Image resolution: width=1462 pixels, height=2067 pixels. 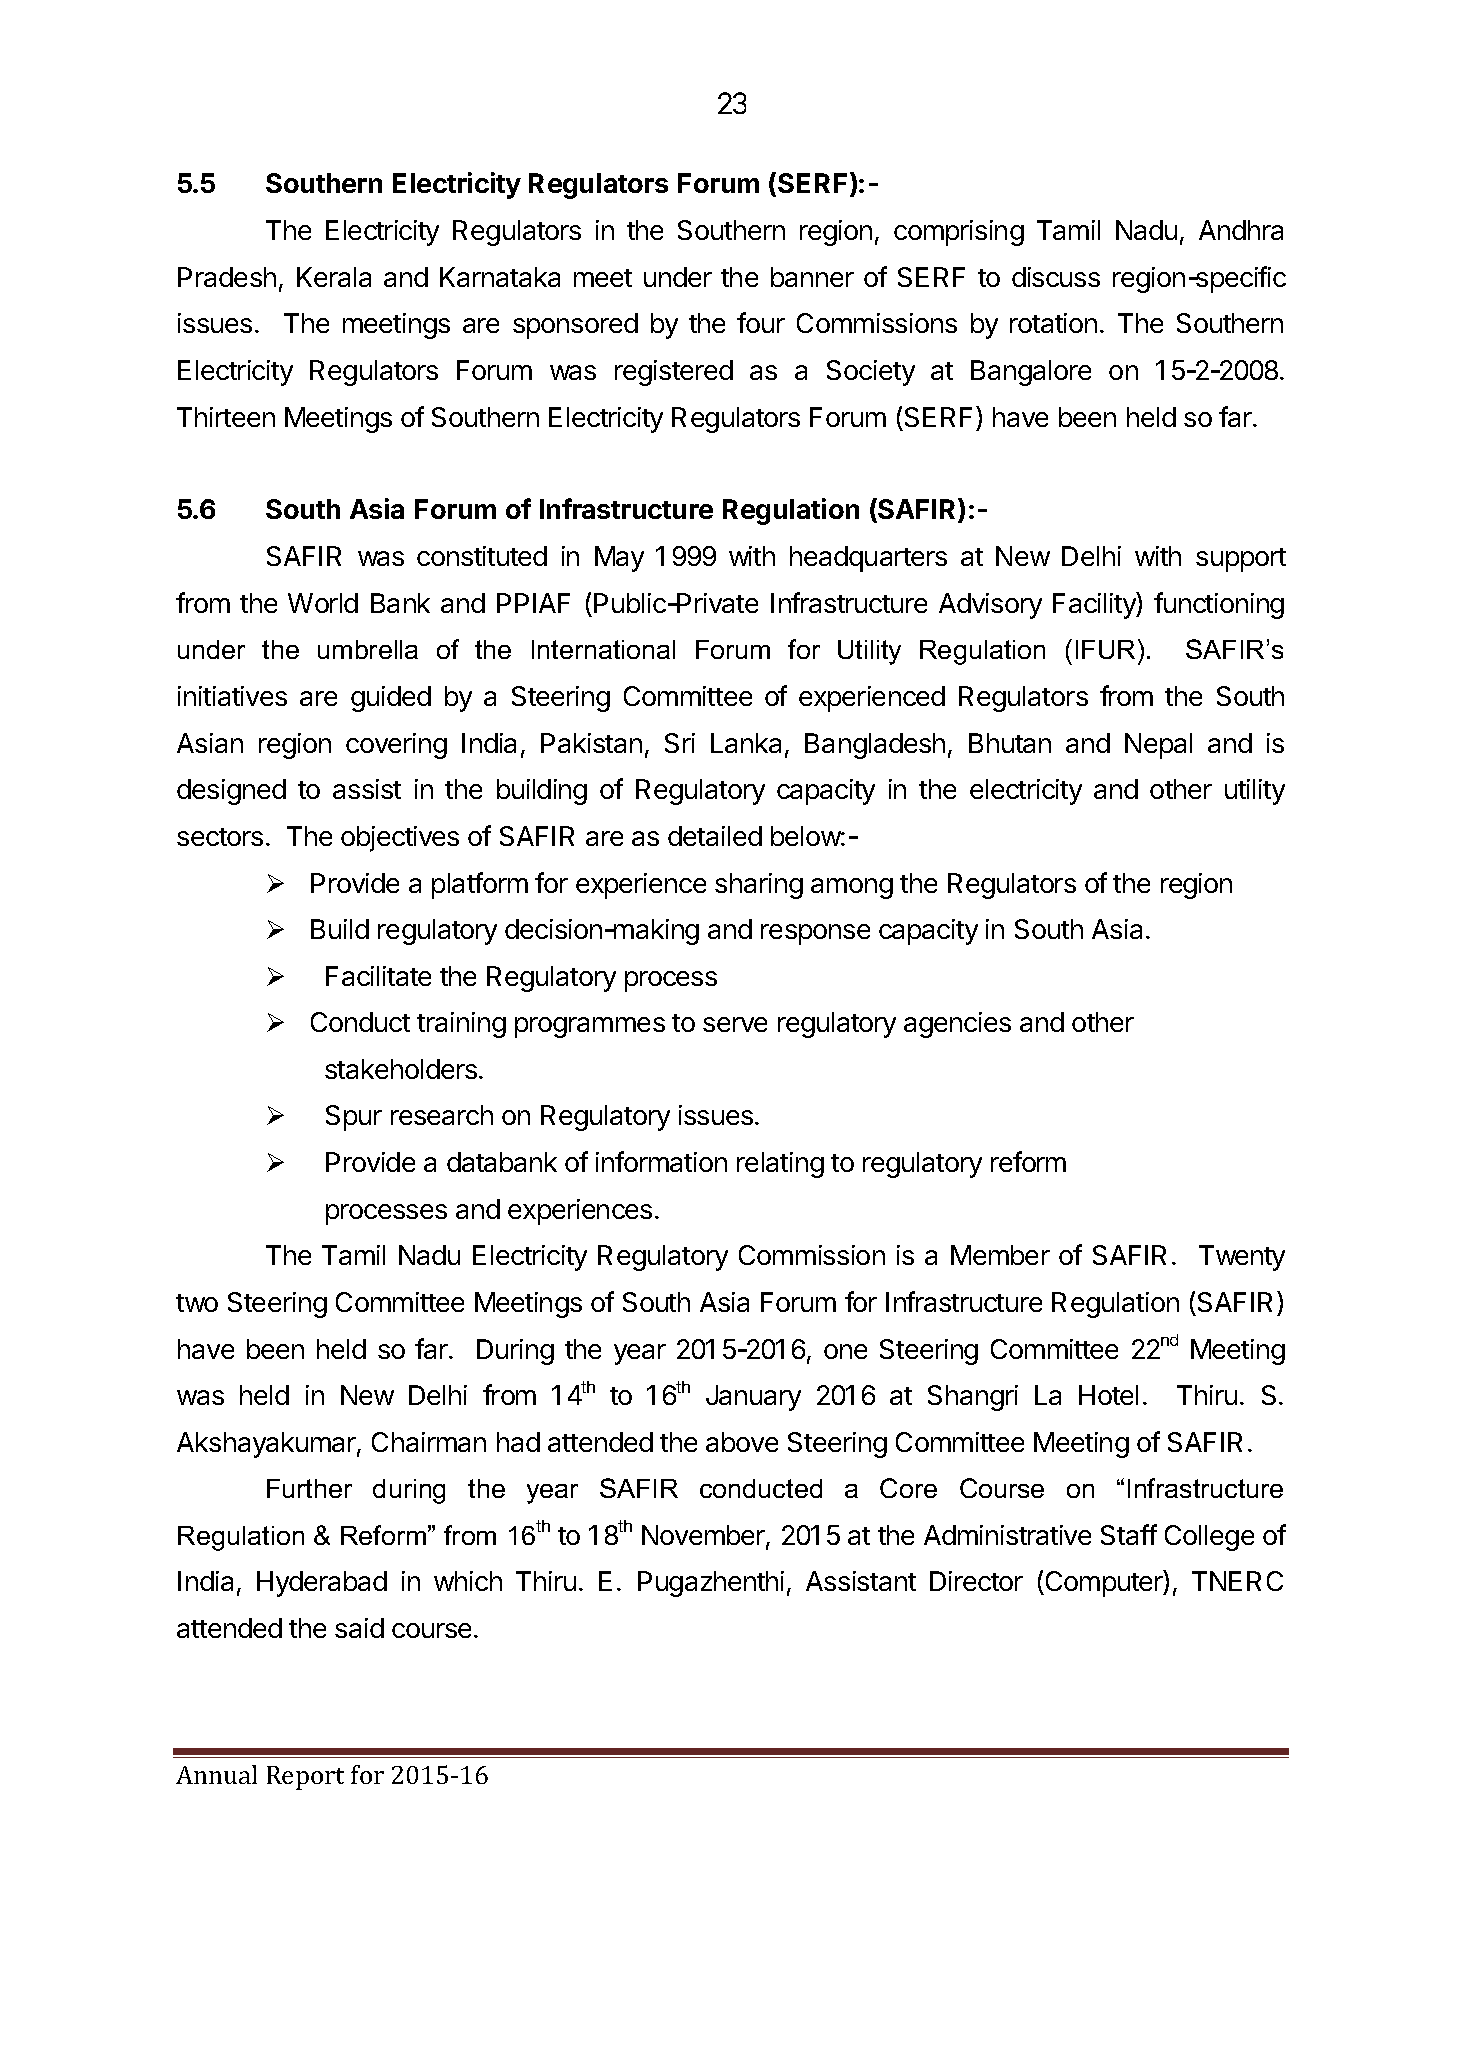 What do you see at coordinates (378, 976) in the page?
I see `Facilitate` at bounding box center [378, 976].
